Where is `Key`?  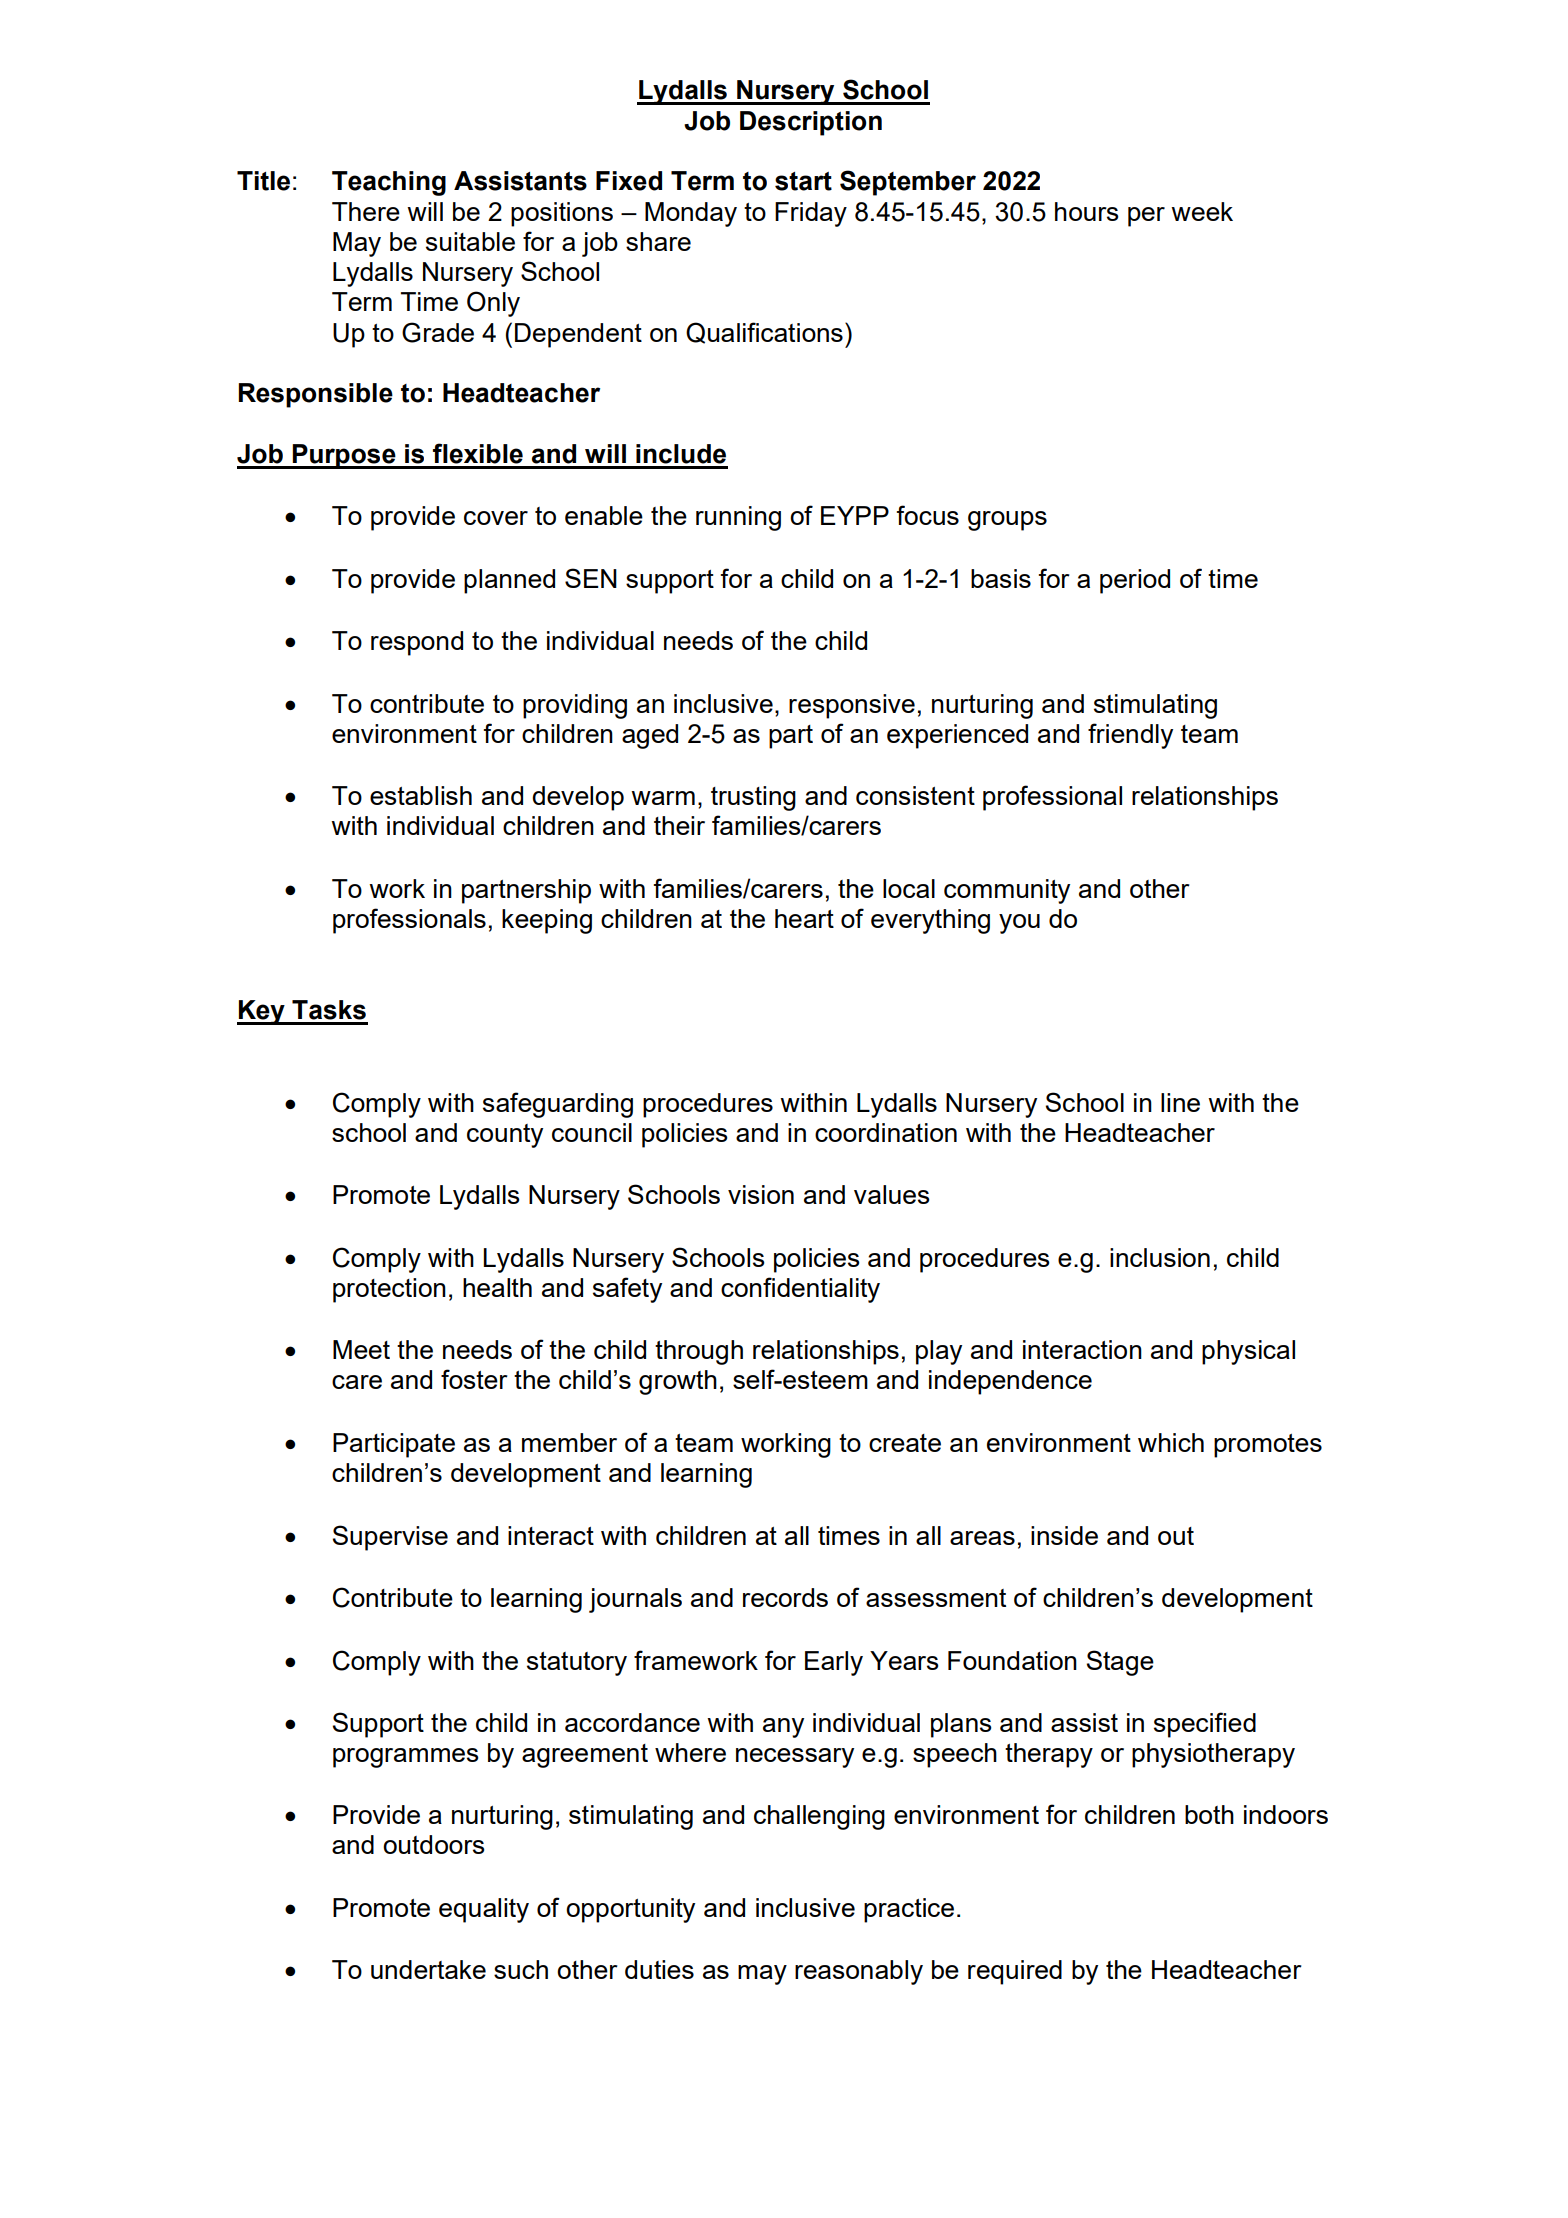 Key is located at coordinates (262, 1012).
